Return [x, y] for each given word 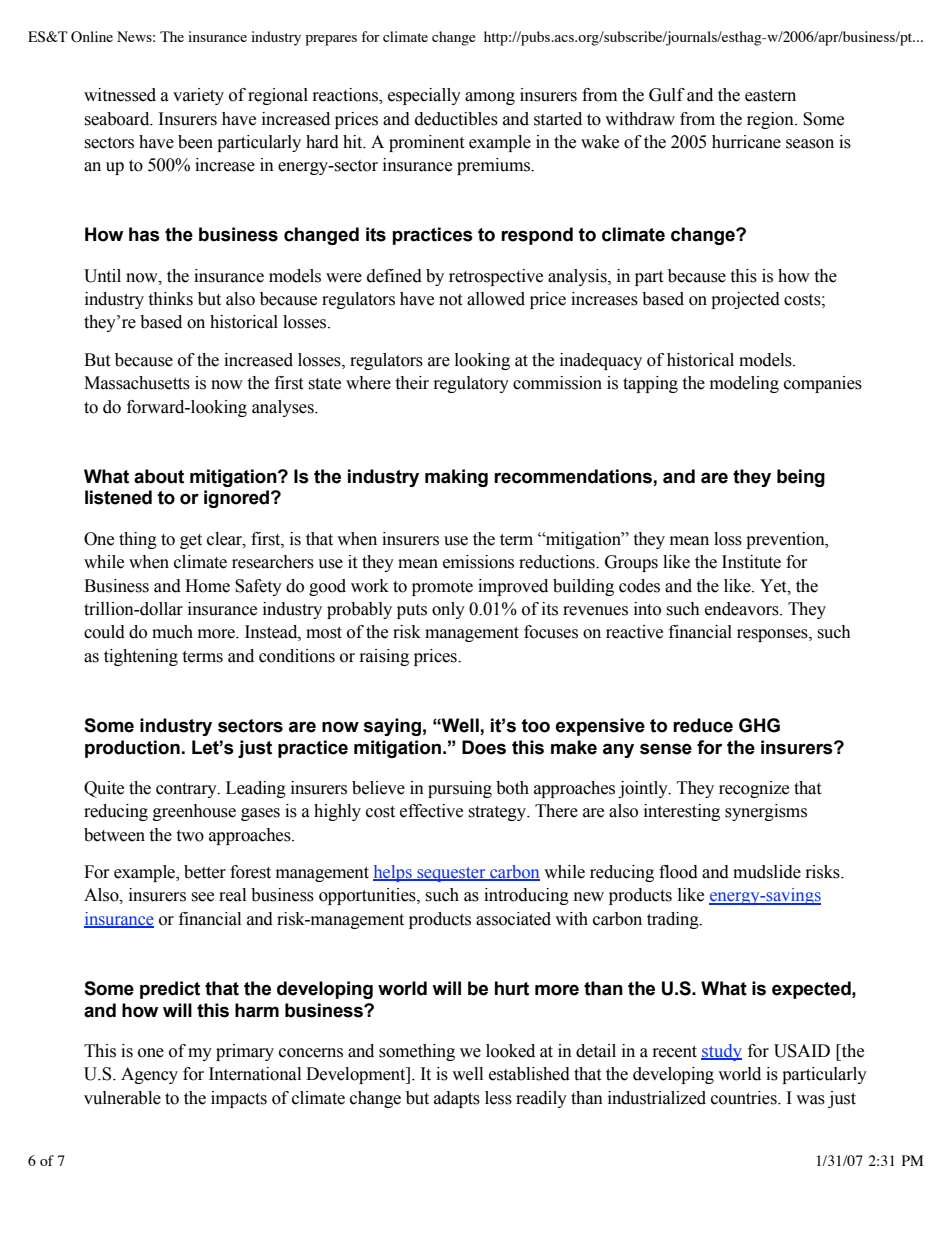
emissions [478, 562]
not [450, 300]
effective [431, 811]
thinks [170, 299]
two [190, 836]
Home [207, 586]
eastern [770, 96]
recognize [754, 789]
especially [424, 96]
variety [198, 96]
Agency [149, 1075]
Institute [751, 562]
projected [745, 300]
